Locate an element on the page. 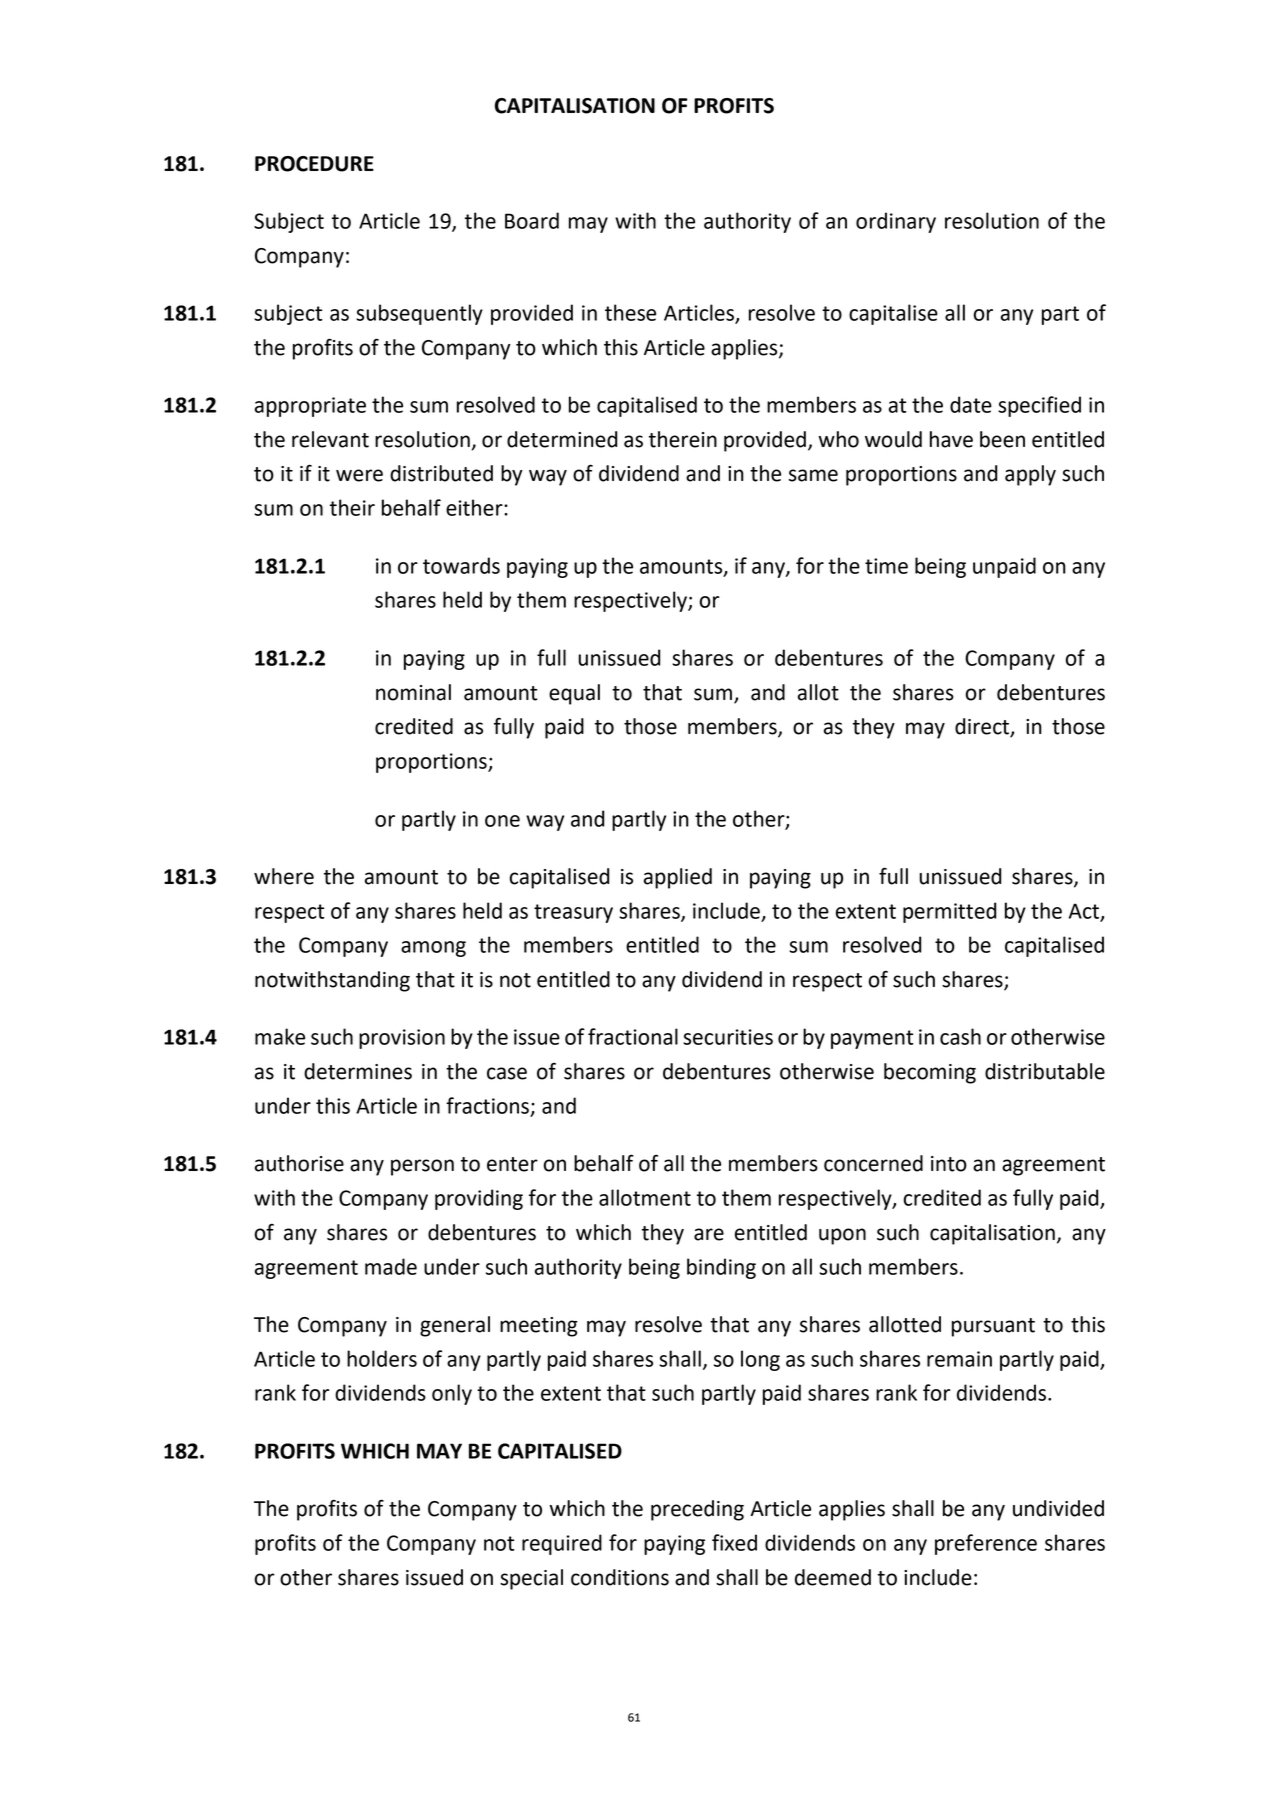  person is located at coordinates (422, 1167).
